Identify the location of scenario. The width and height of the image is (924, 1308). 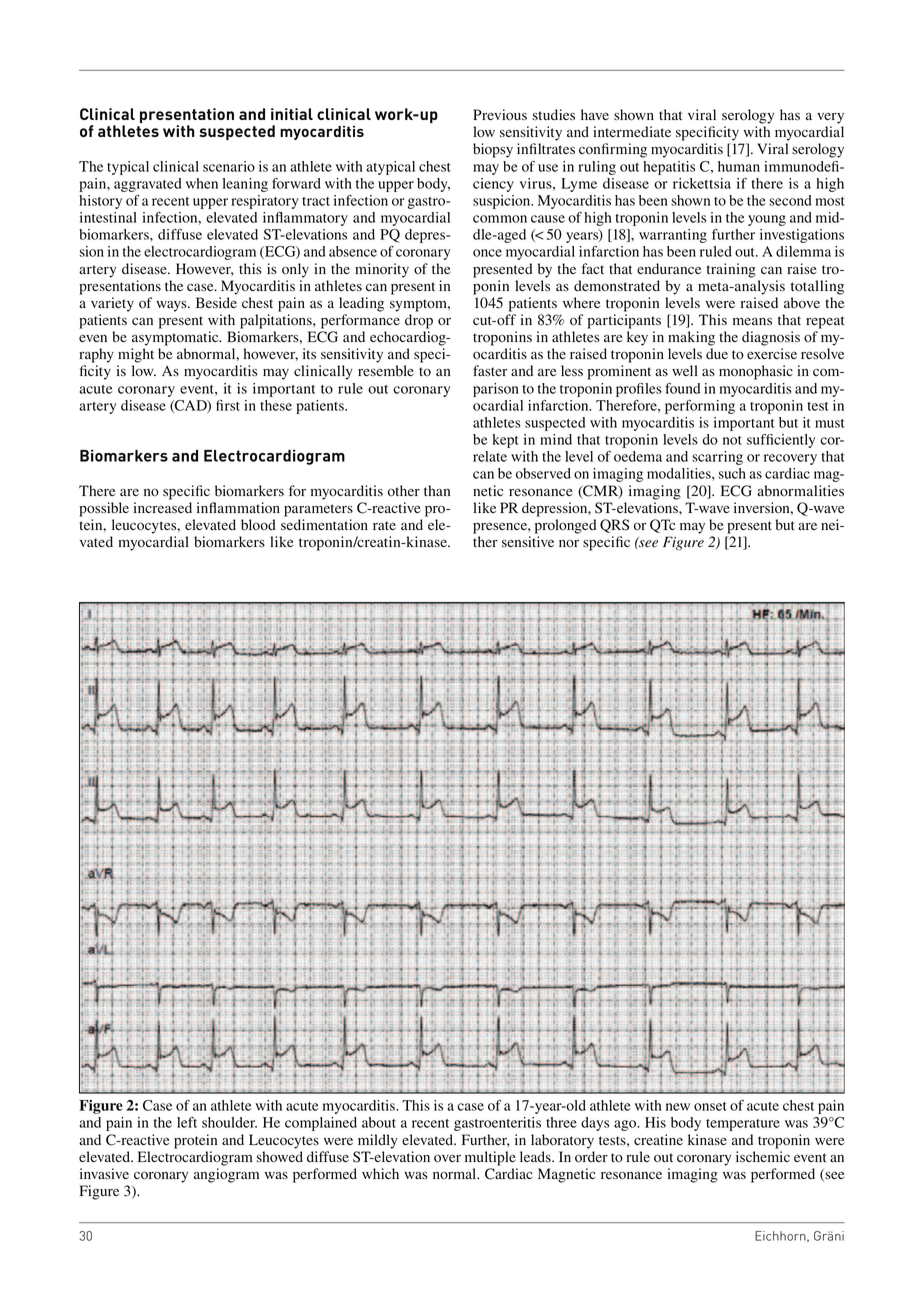
(229, 166).
